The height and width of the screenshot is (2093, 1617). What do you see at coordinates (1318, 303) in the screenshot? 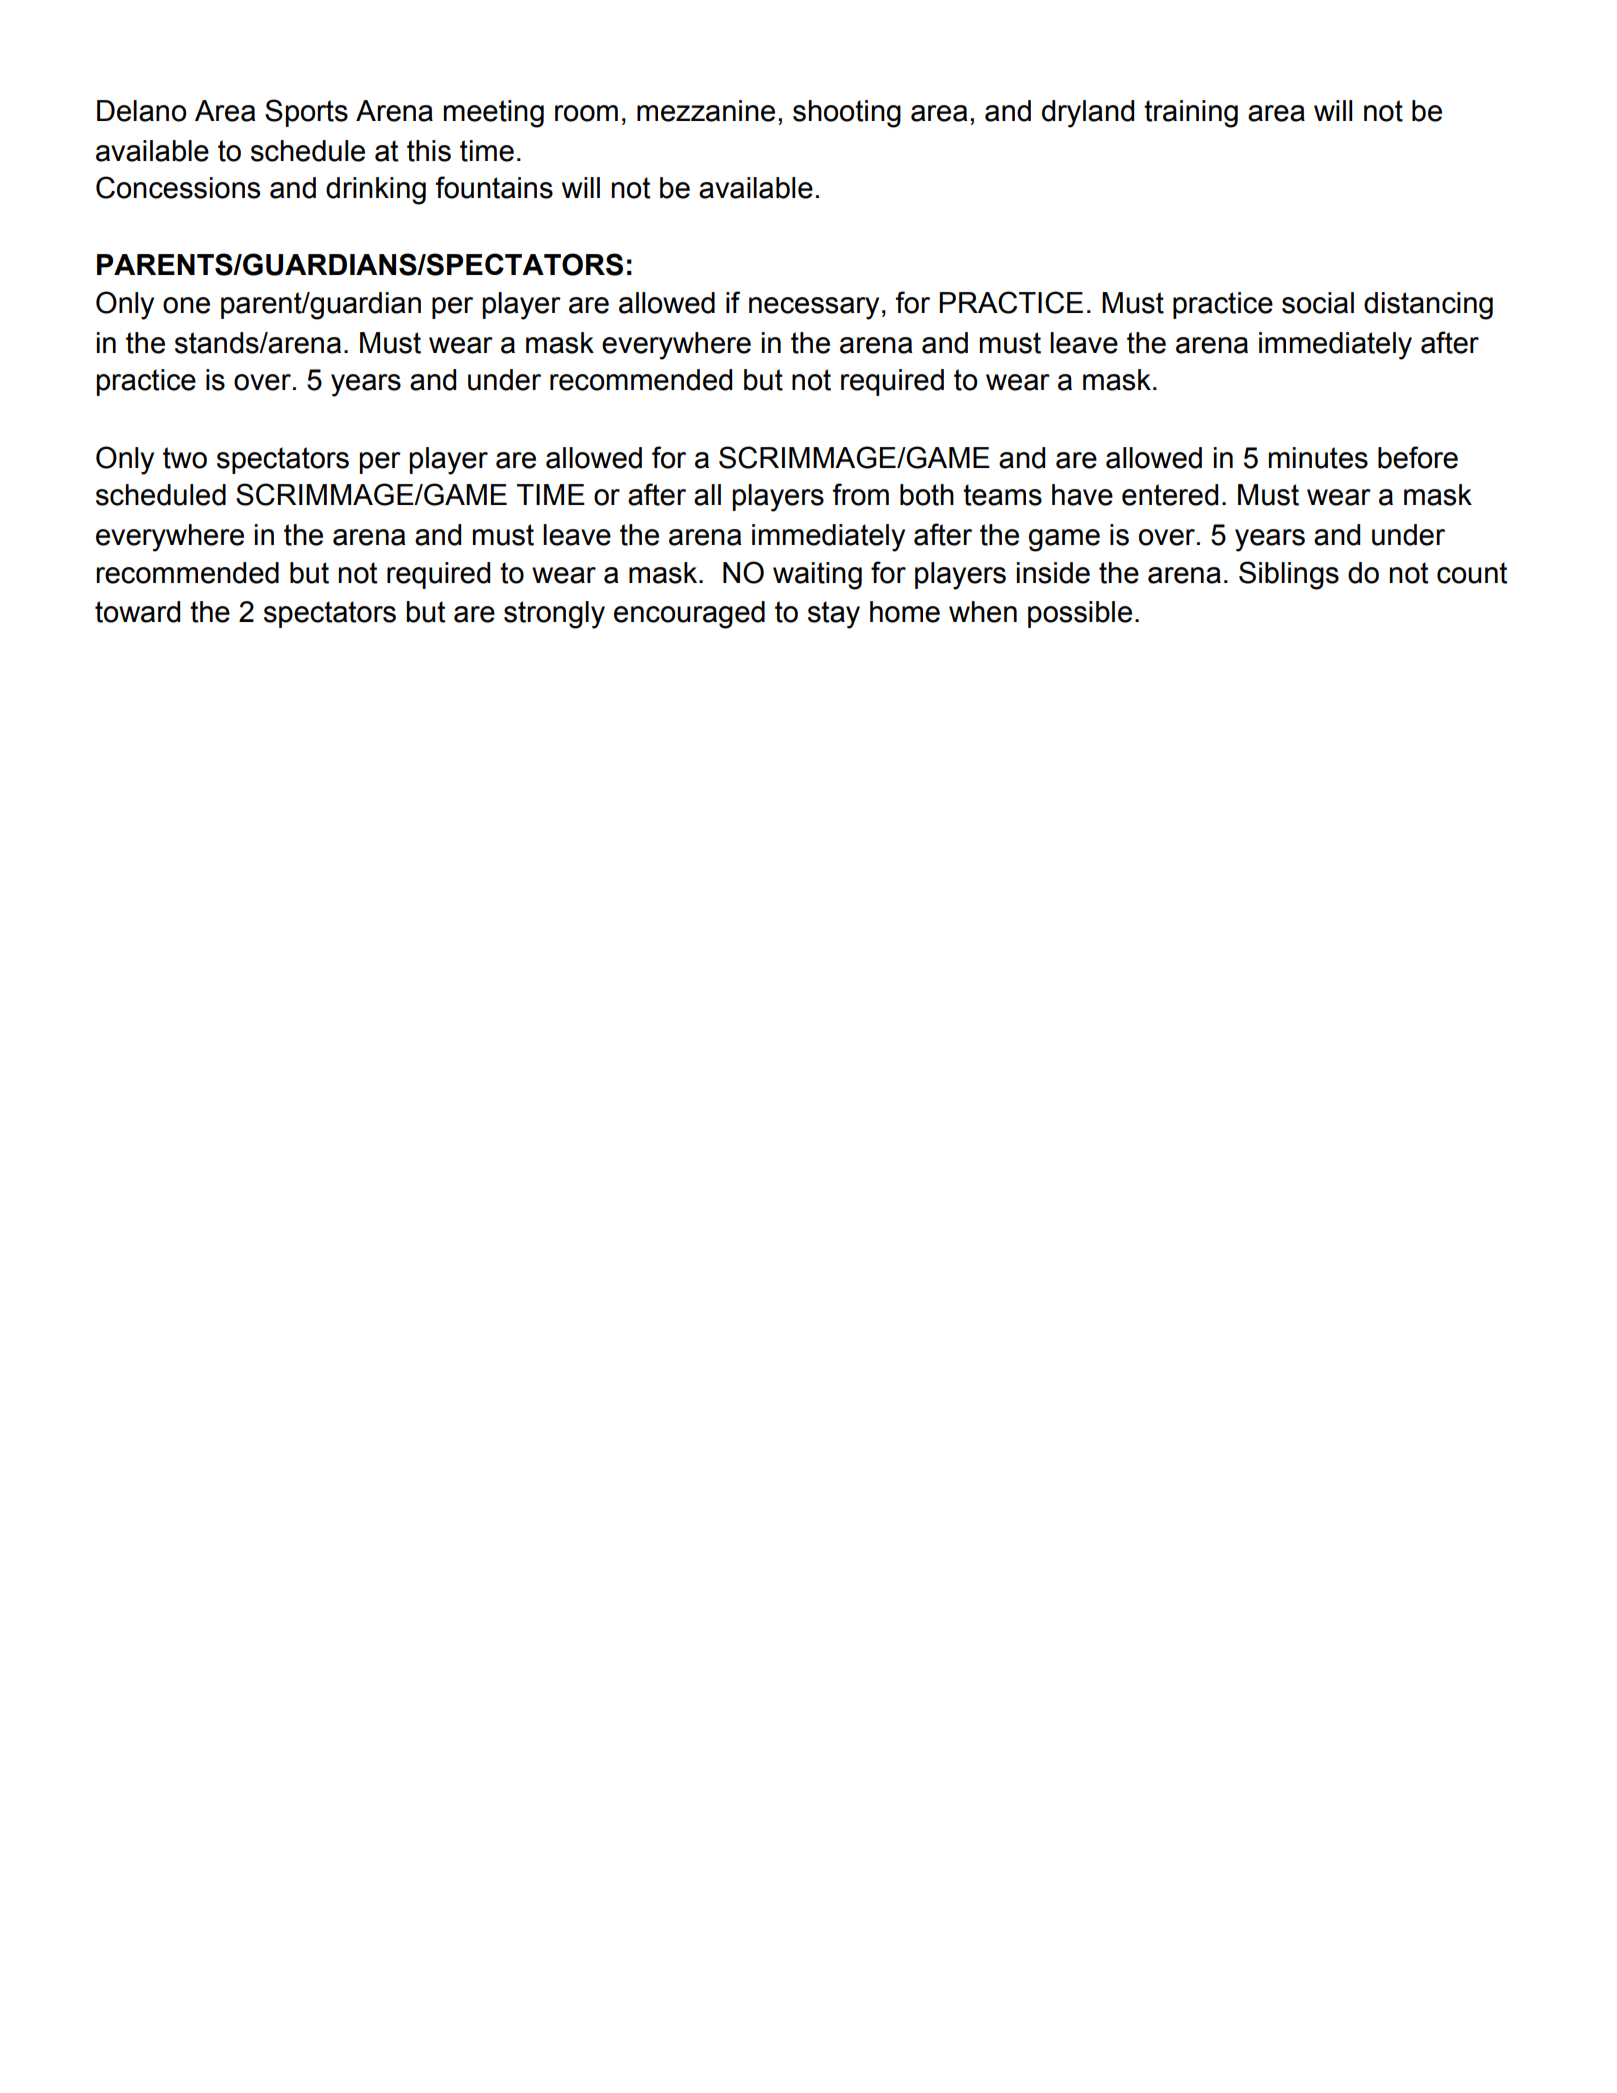
I see `social` at bounding box center [1318, 303].
